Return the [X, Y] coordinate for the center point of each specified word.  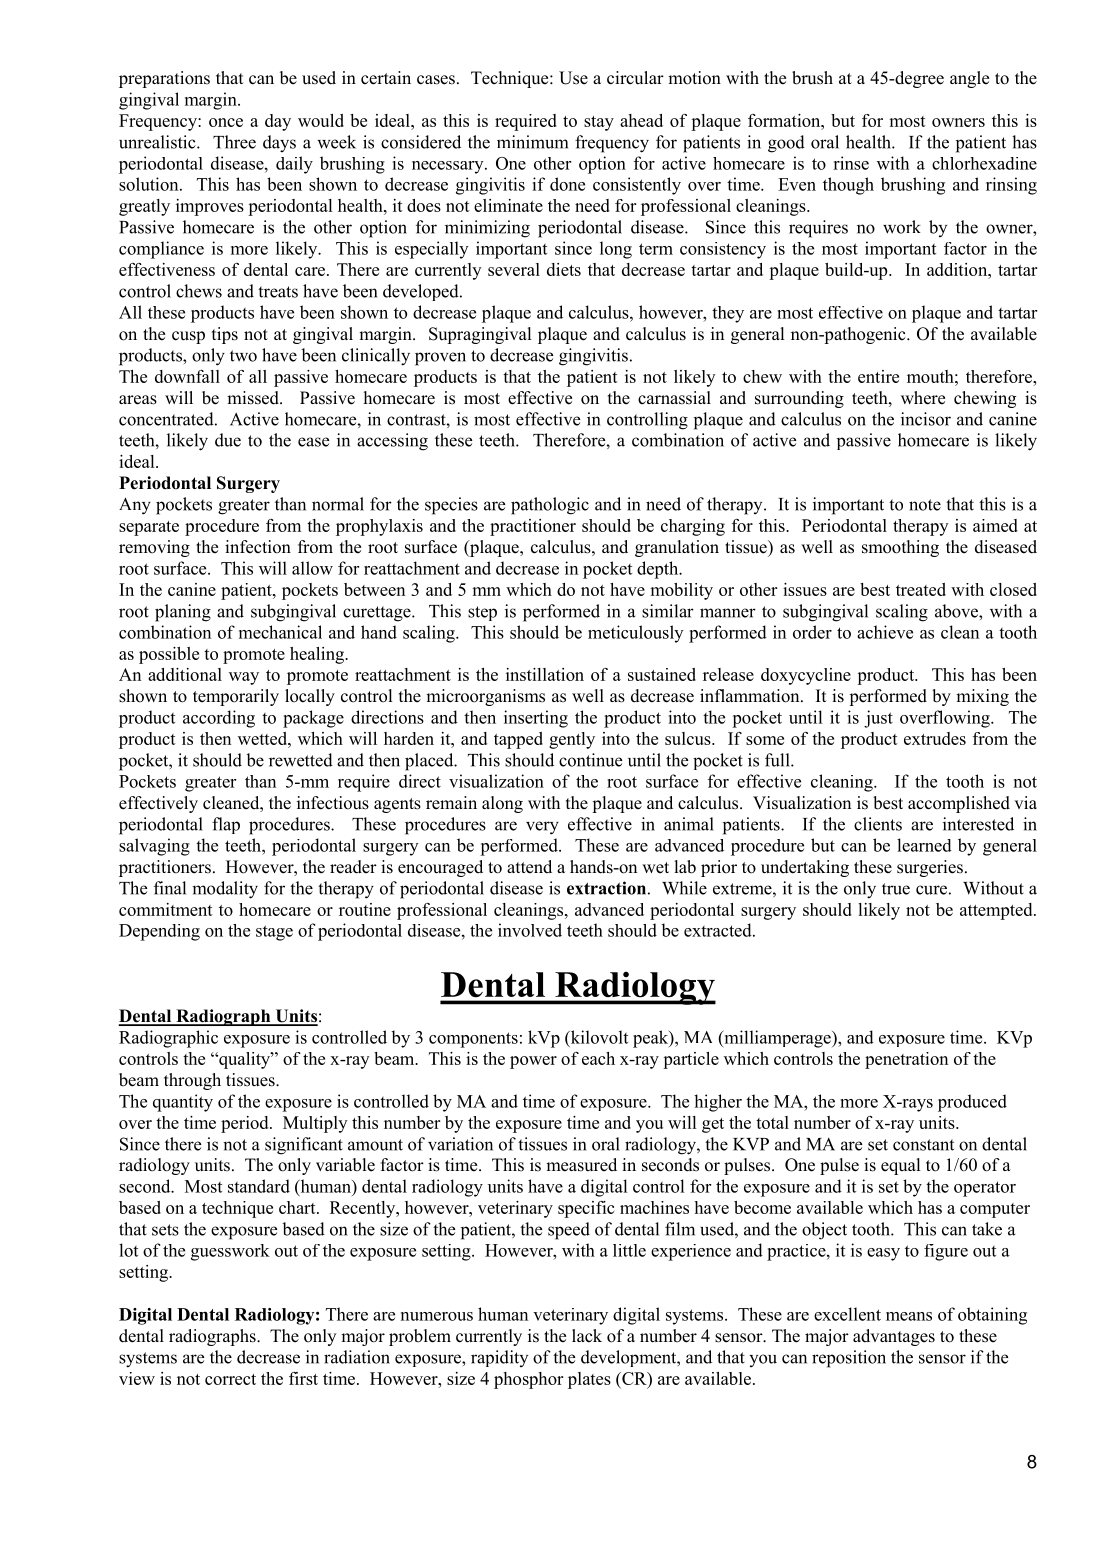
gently [572, 740]
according [219, 719]
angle [969, 79]
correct [230, 1379]
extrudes [935, 738]
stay [599, 123]
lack [587, 1336]
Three [234, 142]
